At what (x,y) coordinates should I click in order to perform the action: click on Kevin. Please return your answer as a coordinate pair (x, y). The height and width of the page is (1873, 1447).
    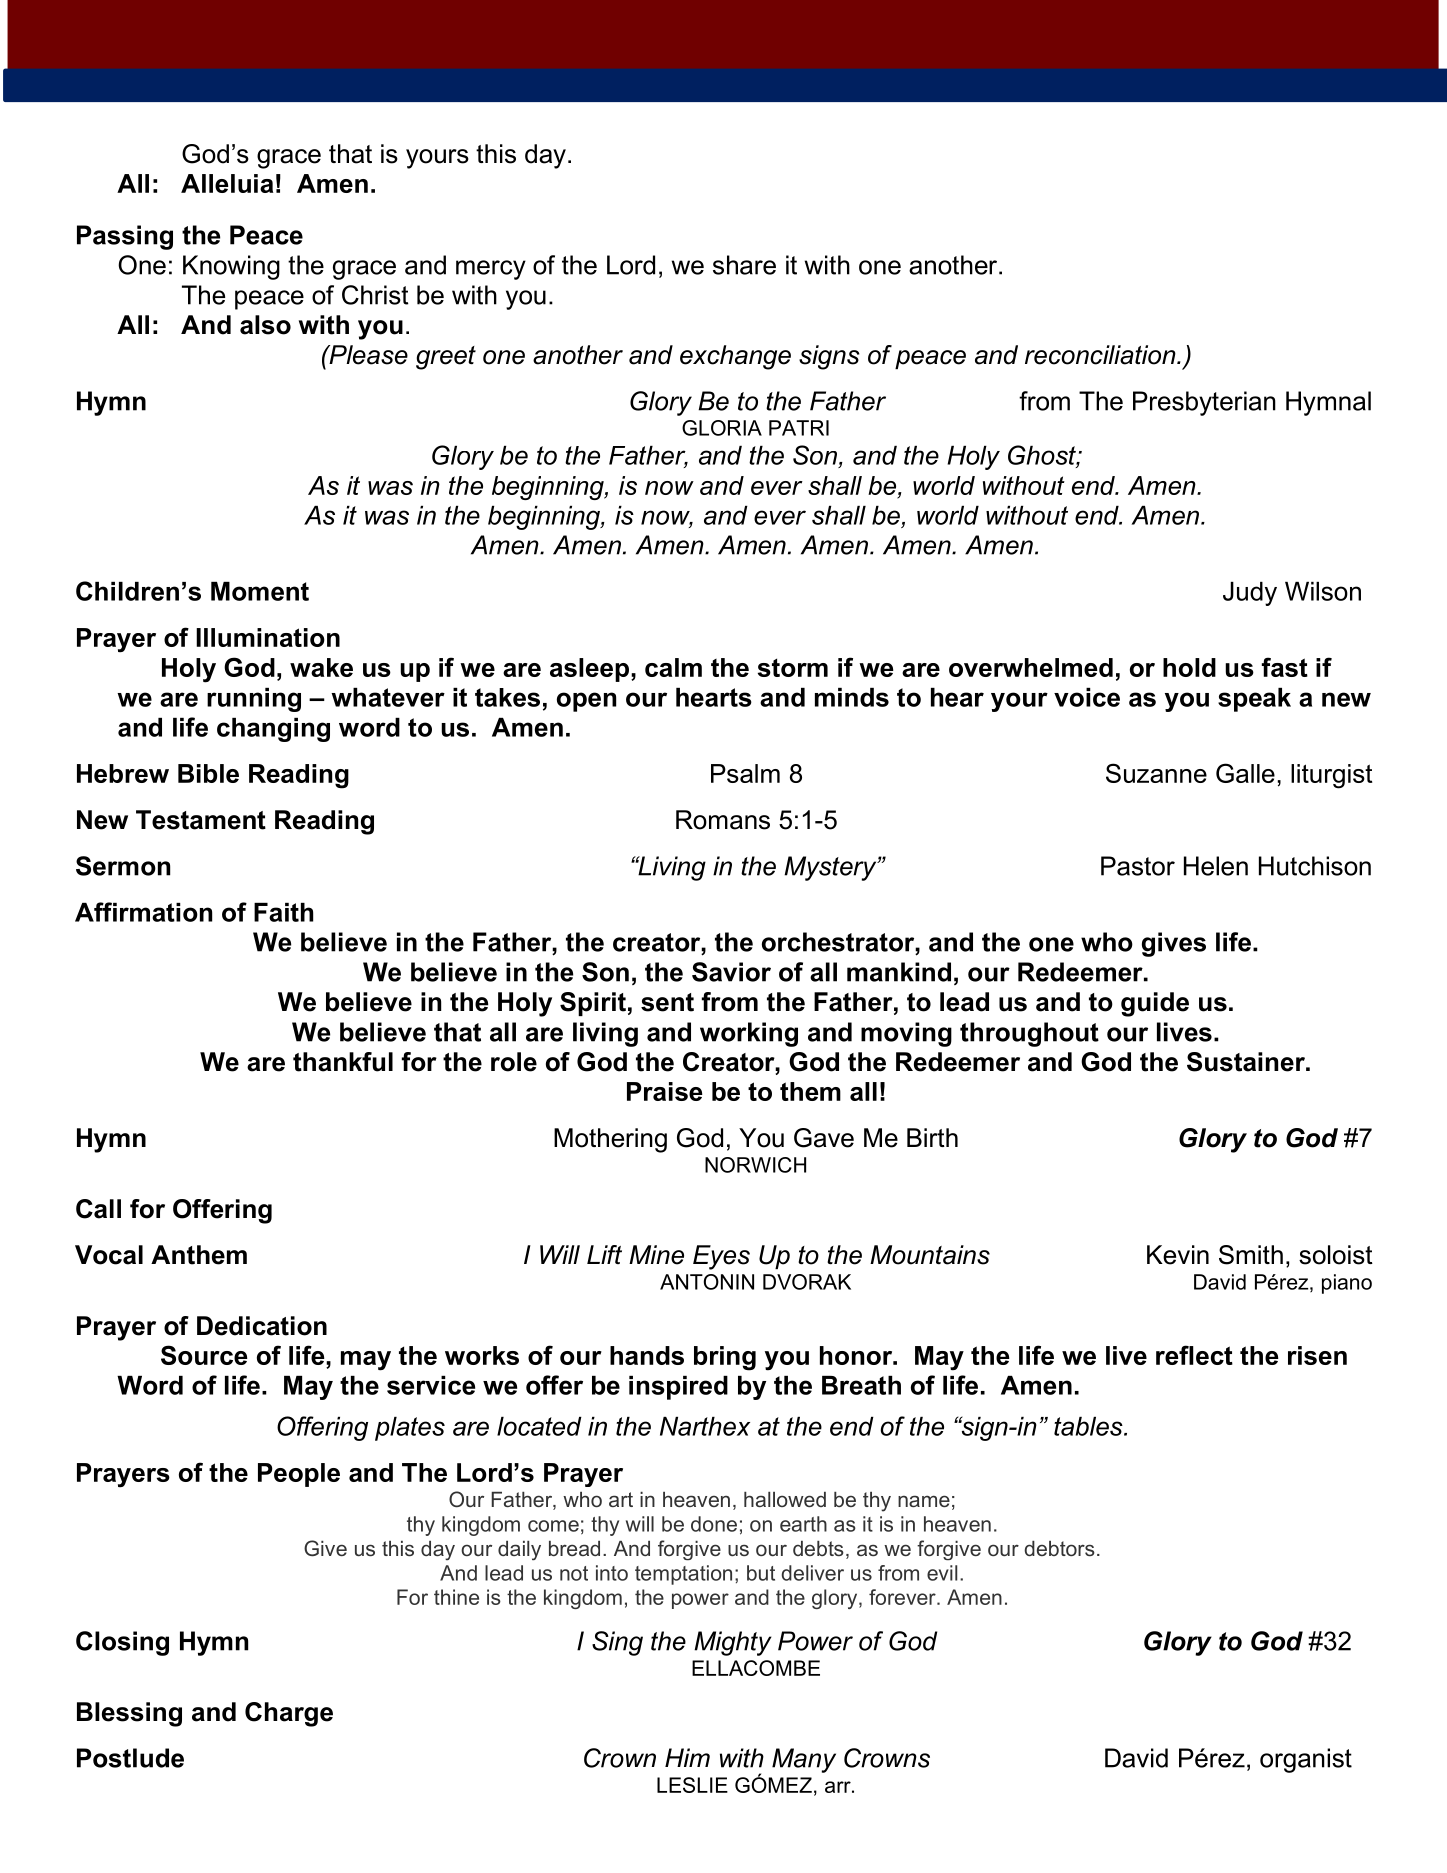
    Looking at the image, I should click on (1178, 1255).
